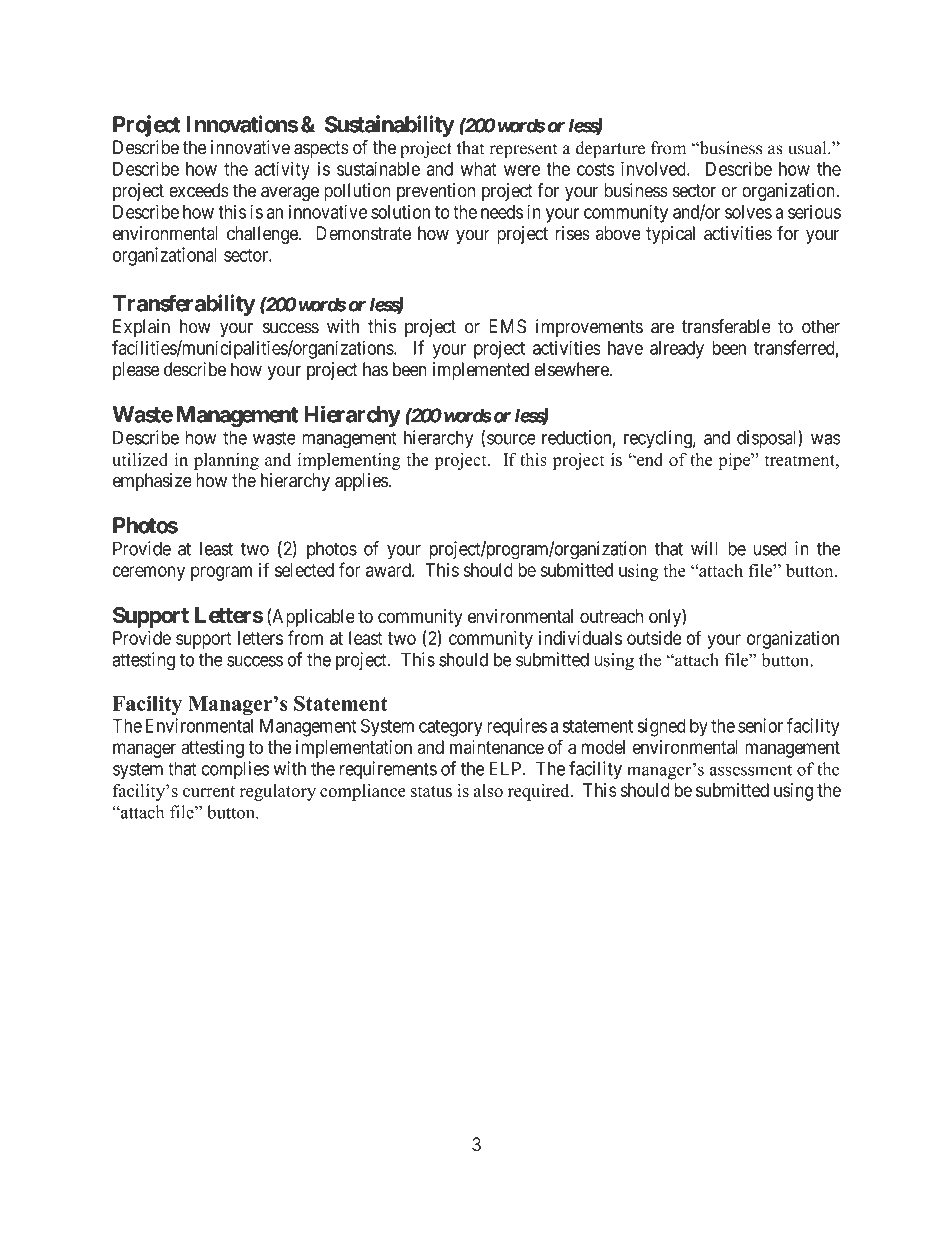 This document has height=1233, width=952. Describe the element at coordinates (226, 461) in the document. I see `planning` at that location.
